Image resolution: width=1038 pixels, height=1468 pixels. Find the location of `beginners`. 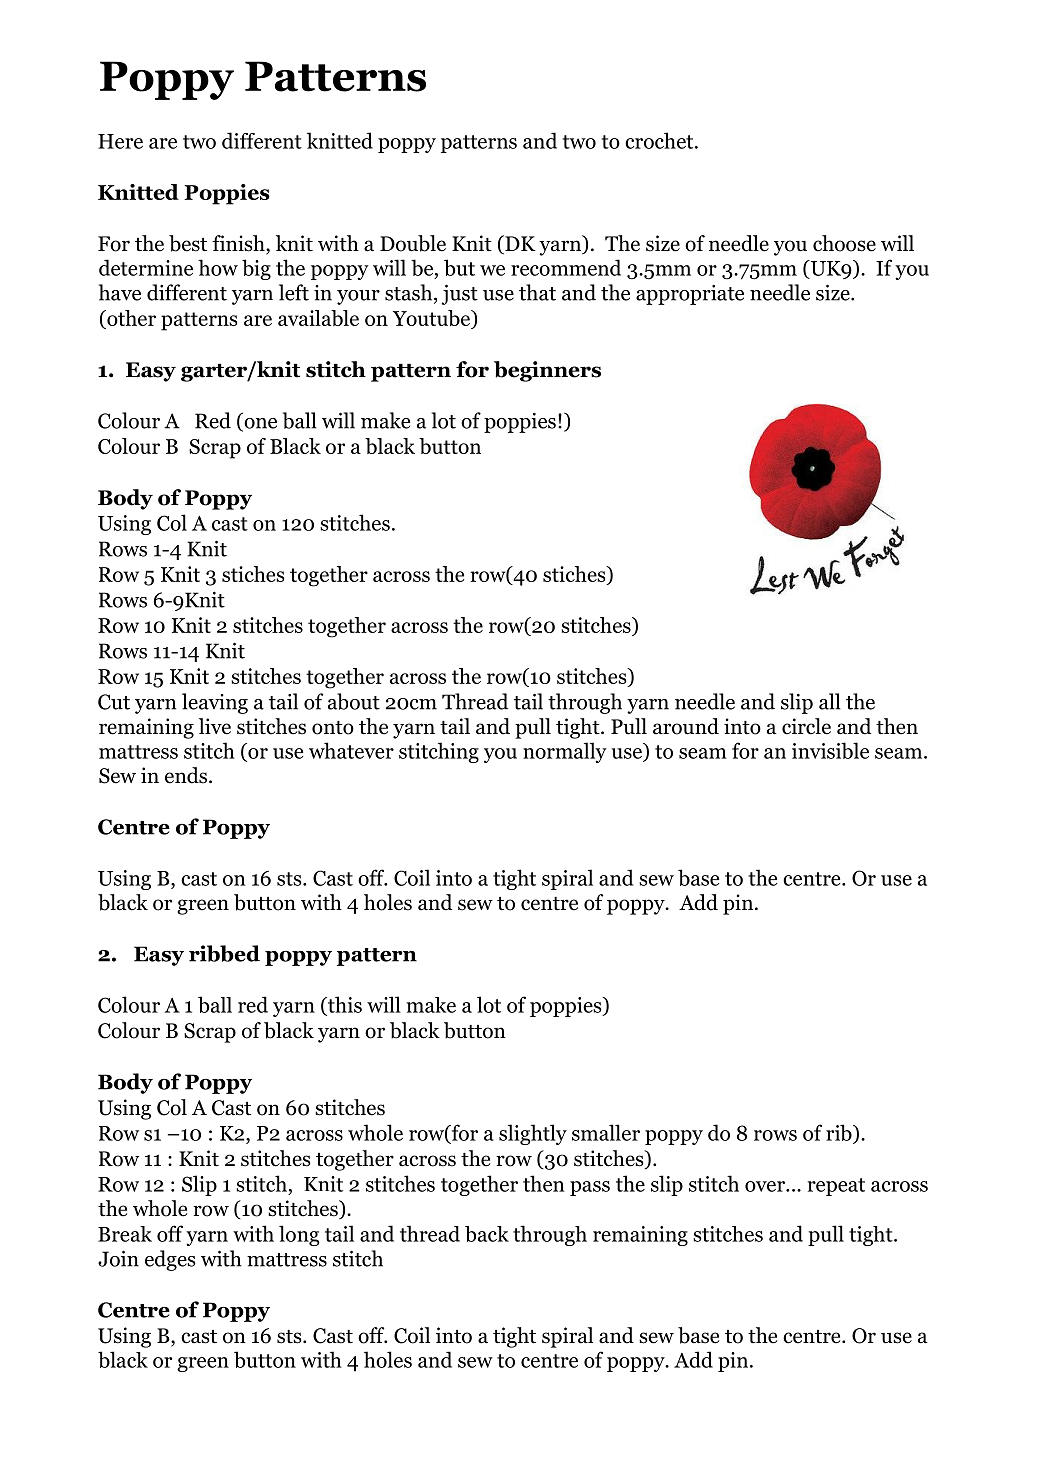

beginners is located at coordinates (547, 371).
